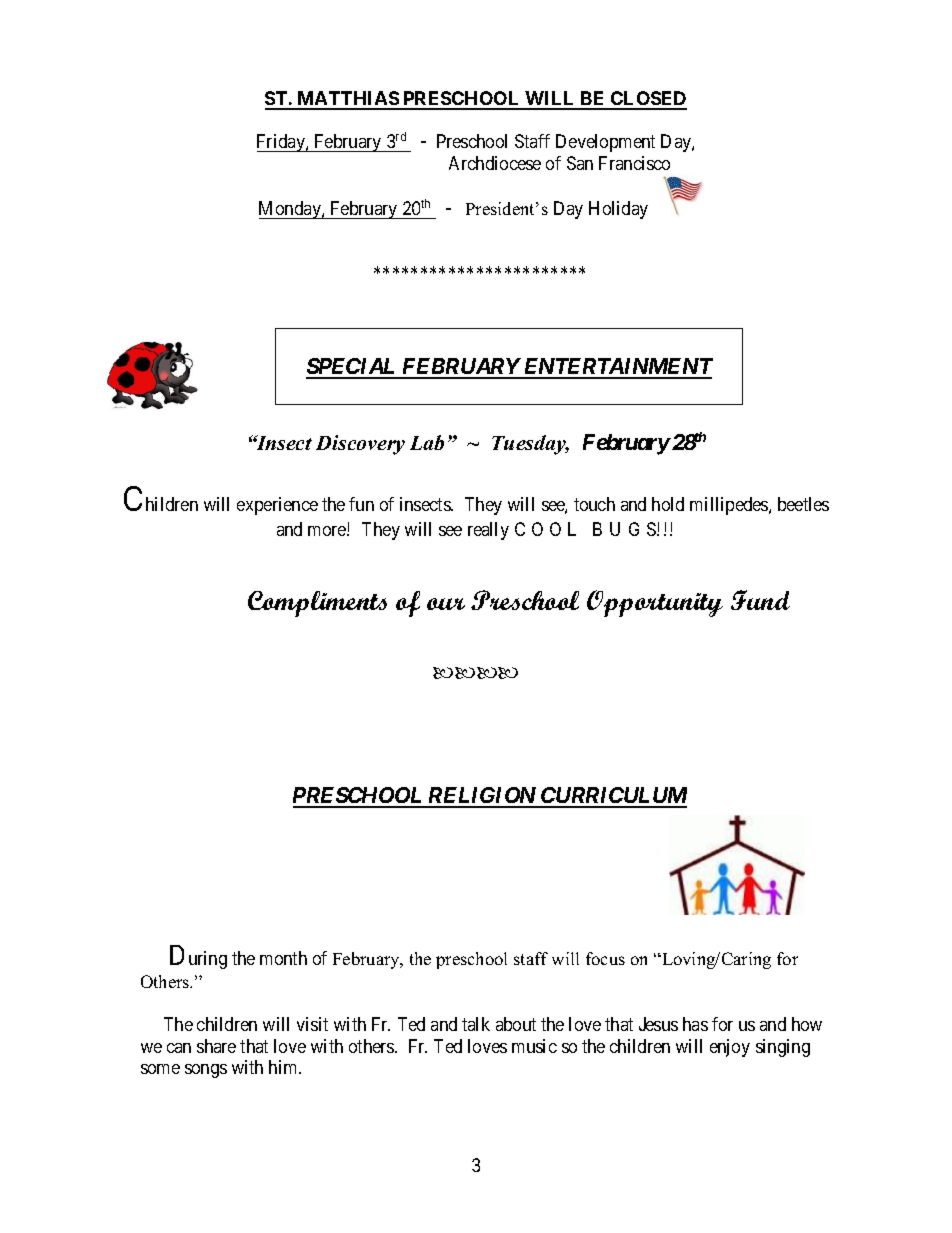  Describe the element at coordinates (347, 100) in the screenshot. I see `MATTHIAS` at that location.
